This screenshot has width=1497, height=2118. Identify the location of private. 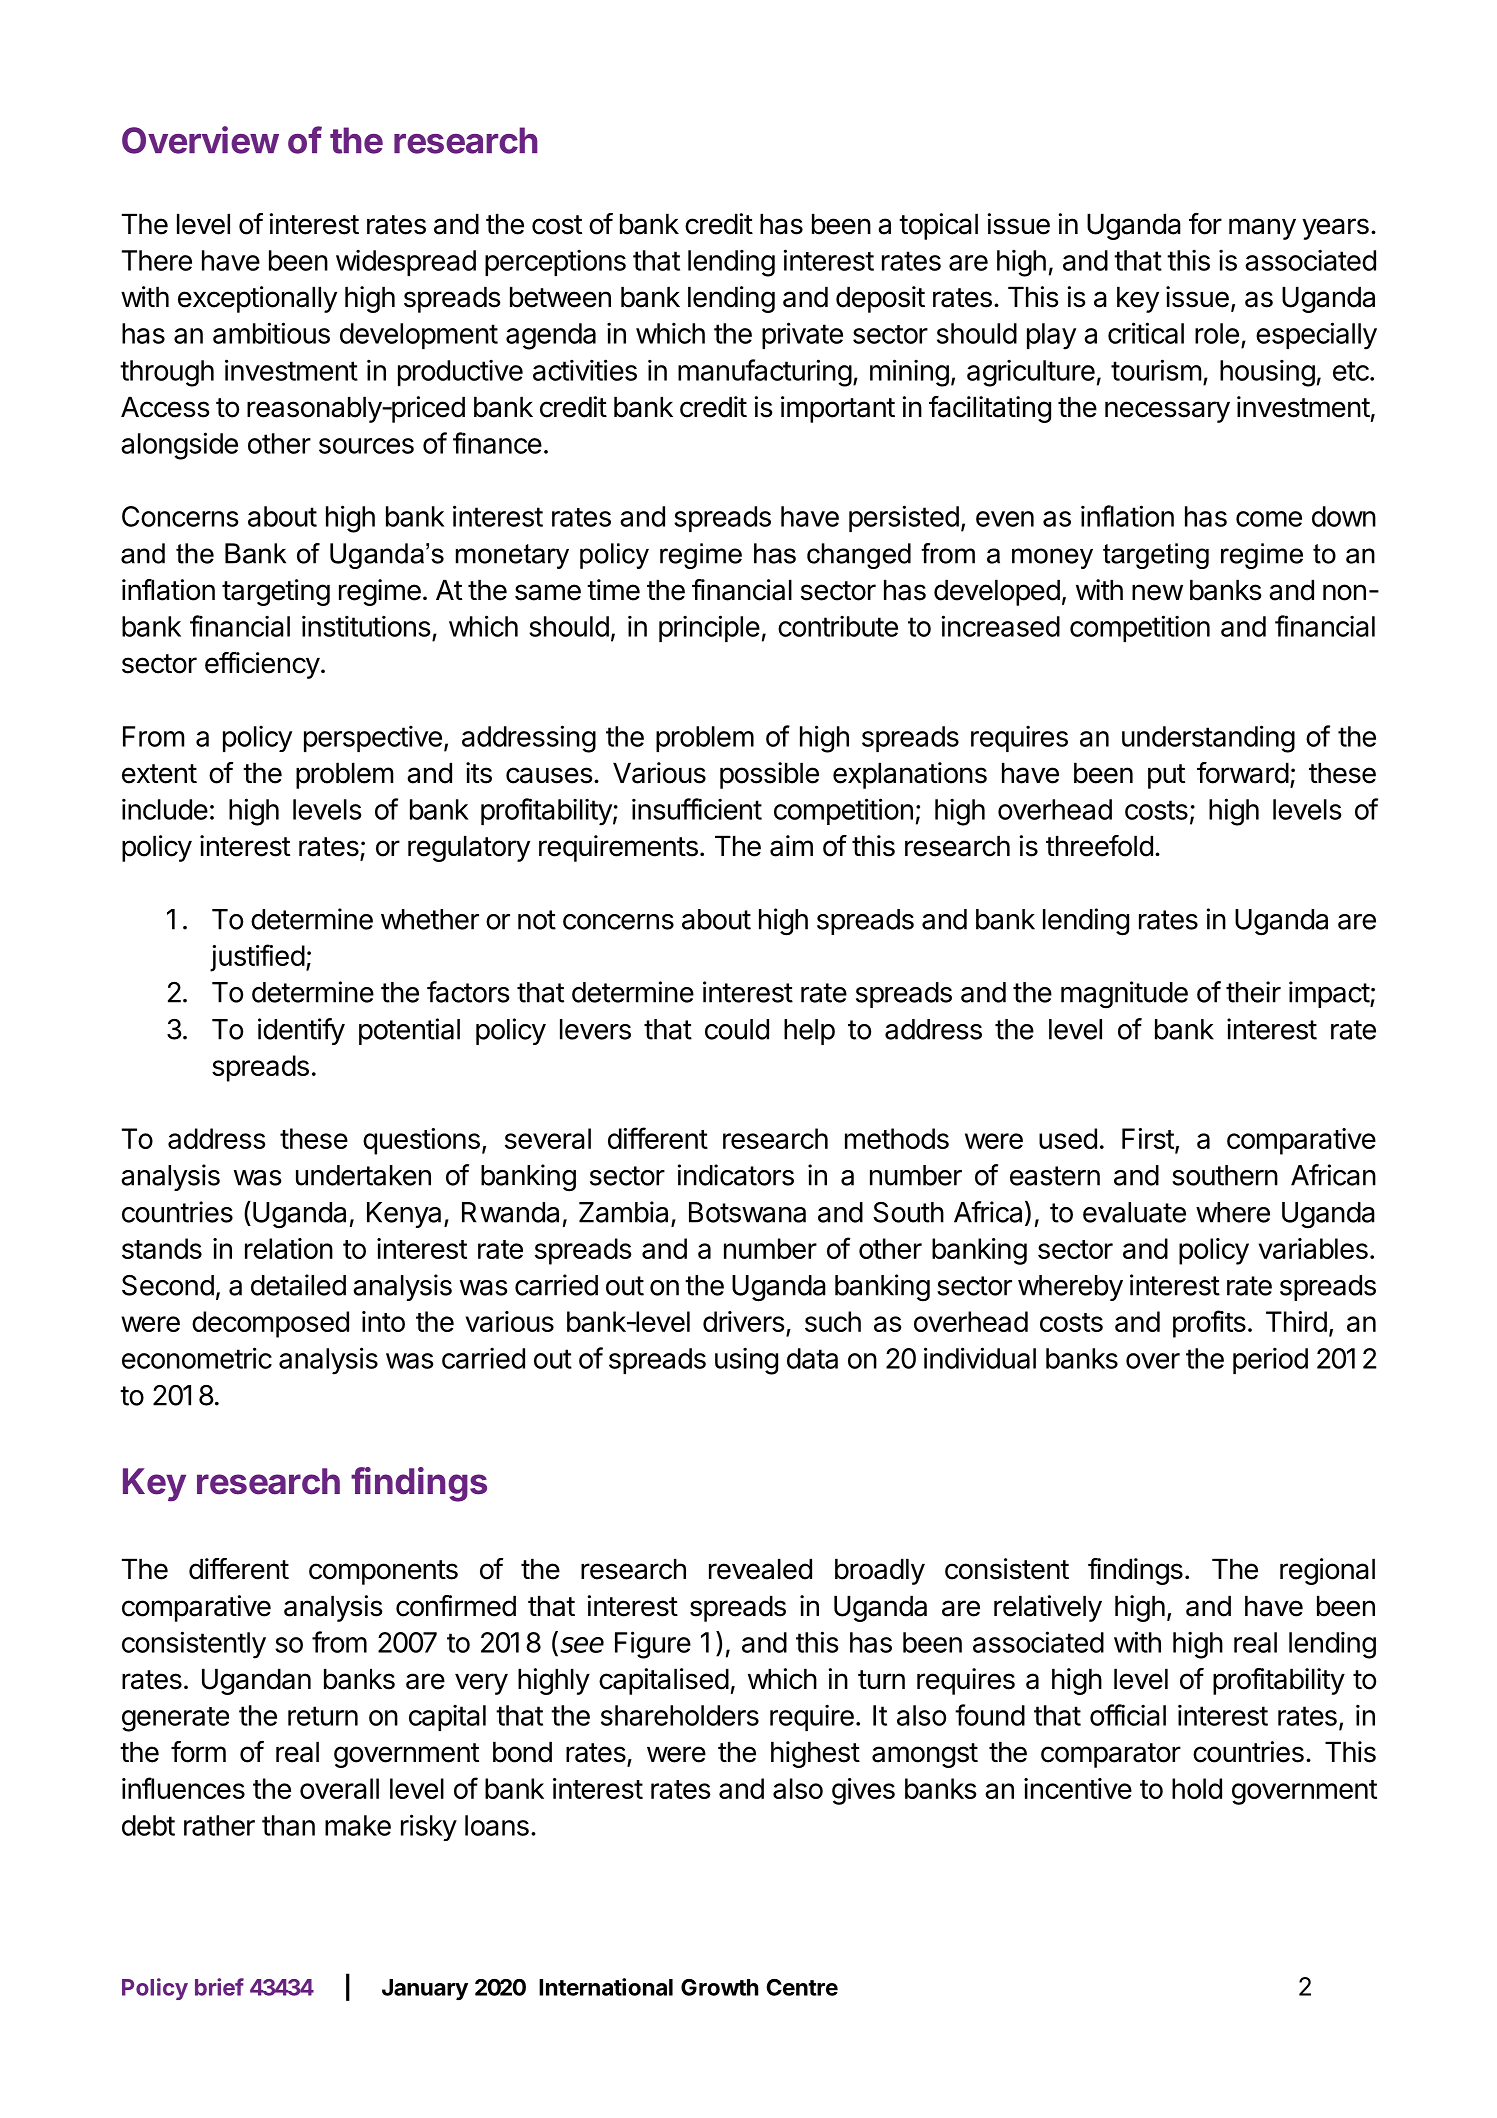
(802, 335).
